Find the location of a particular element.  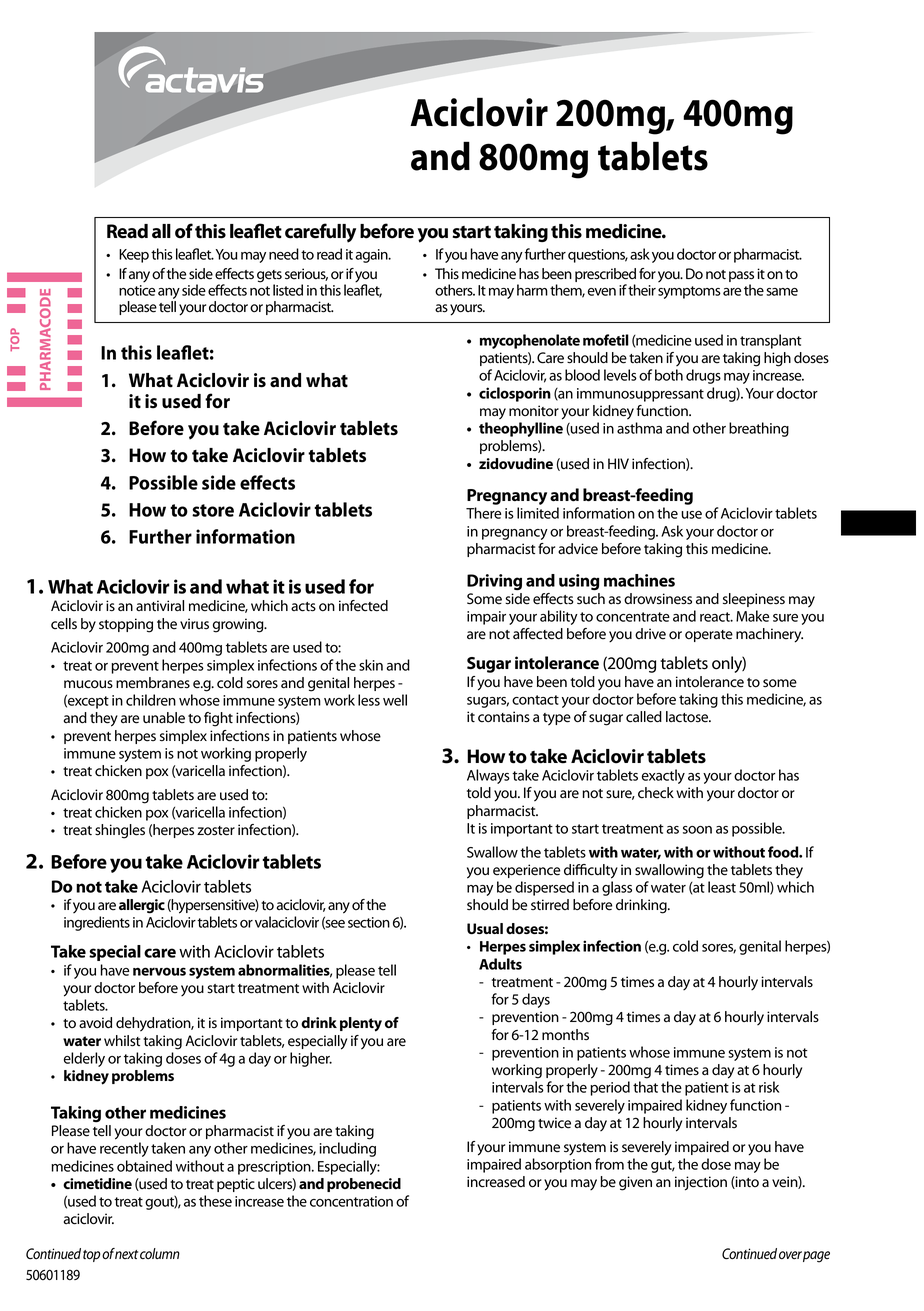

injection is located at coordinates (701, 1183).
